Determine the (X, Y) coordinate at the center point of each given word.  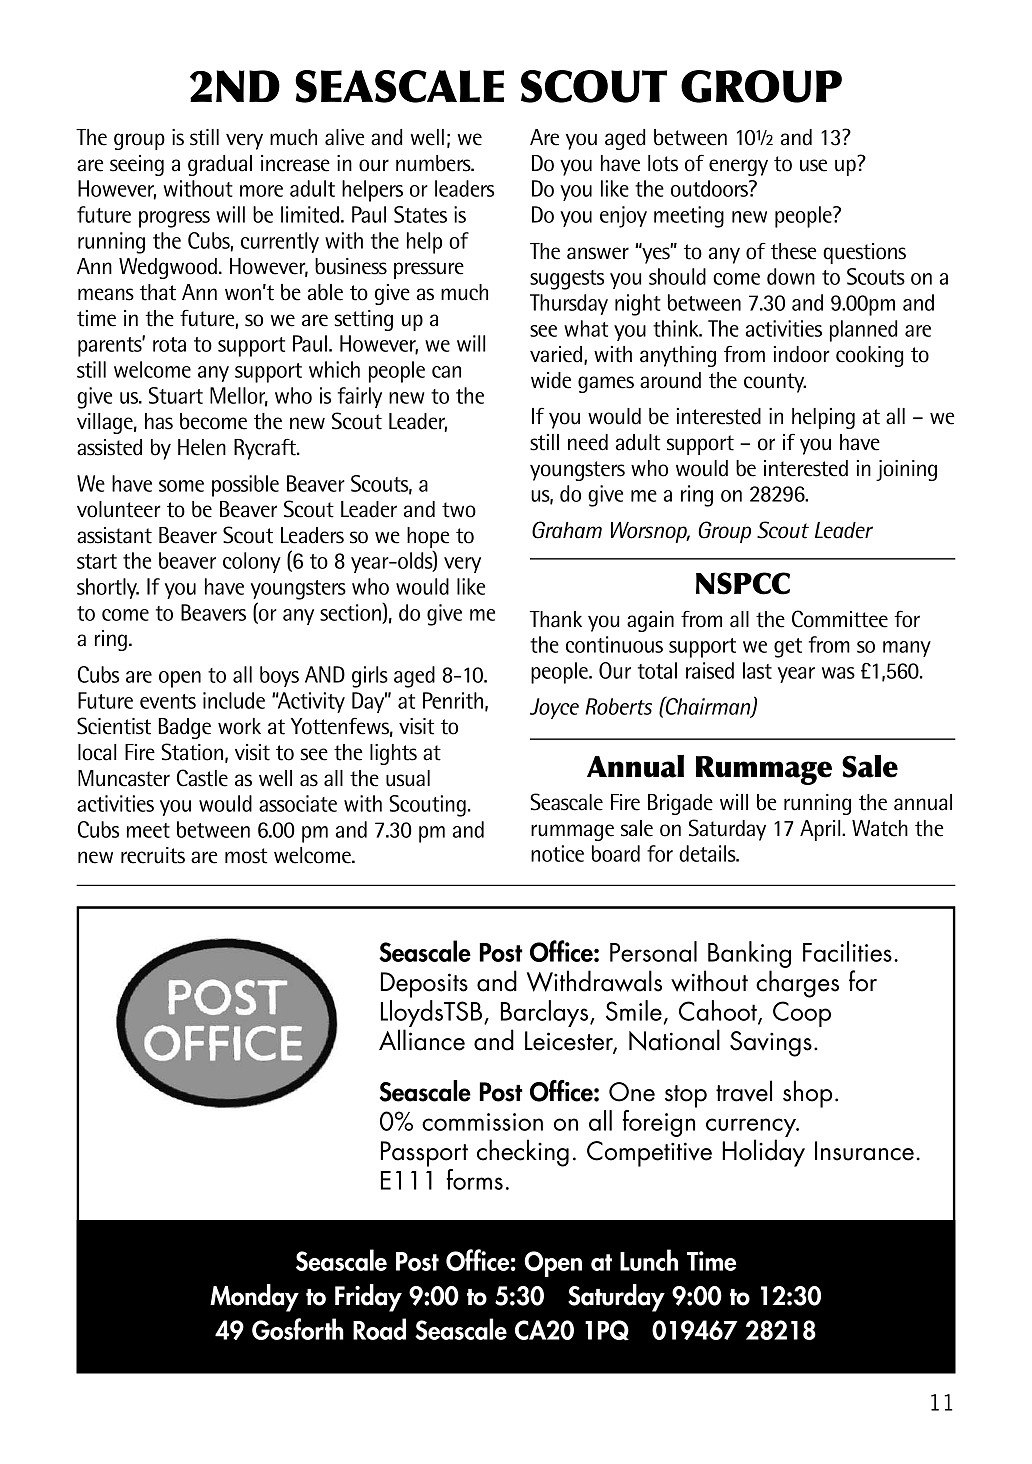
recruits (153, 855)
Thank (556, 619)
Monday (254, 1298)
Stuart (176, 395)
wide (551, 380)
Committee (840, 619)
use (813, 165)
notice (557, 853)
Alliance (422, 1040)
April (821, 830)
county (775, 383)
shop (807, 1094)
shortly (108, 588)
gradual (220, 165)
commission (482, 1122)
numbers (434, 163)
